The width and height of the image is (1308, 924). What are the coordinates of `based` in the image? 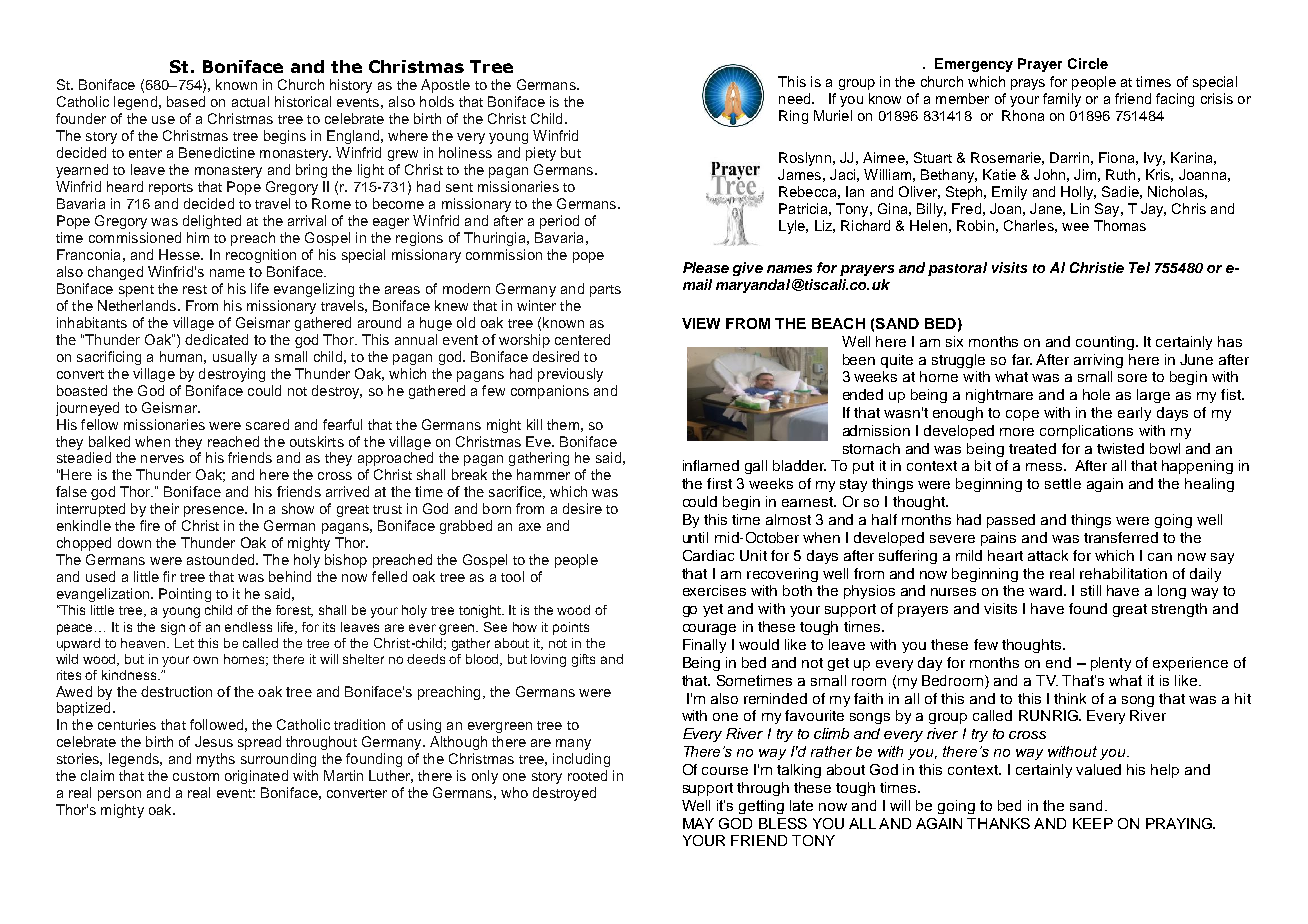 It's located at (186, 101).
